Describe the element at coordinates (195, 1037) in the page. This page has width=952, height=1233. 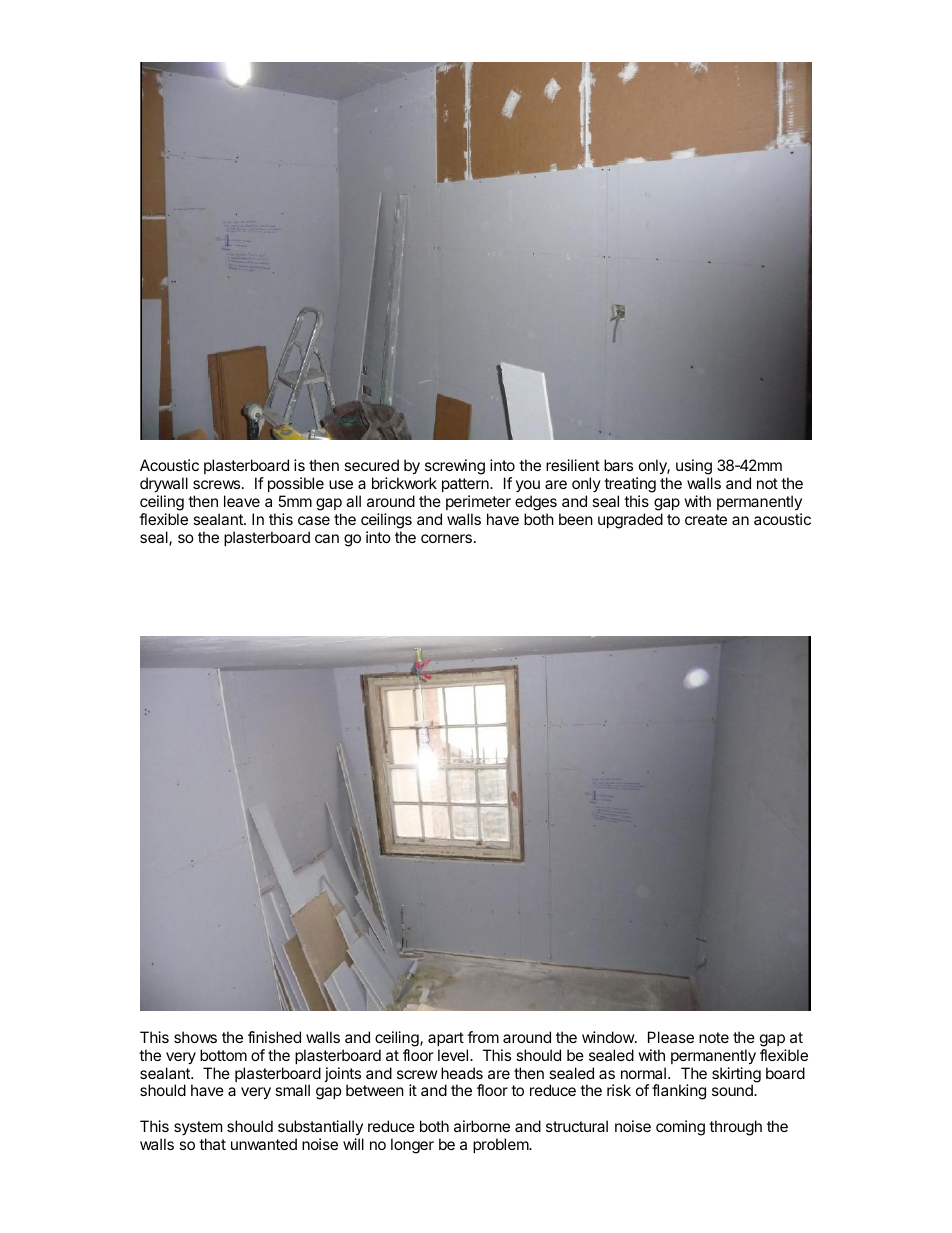
I see `shows` at that location.
